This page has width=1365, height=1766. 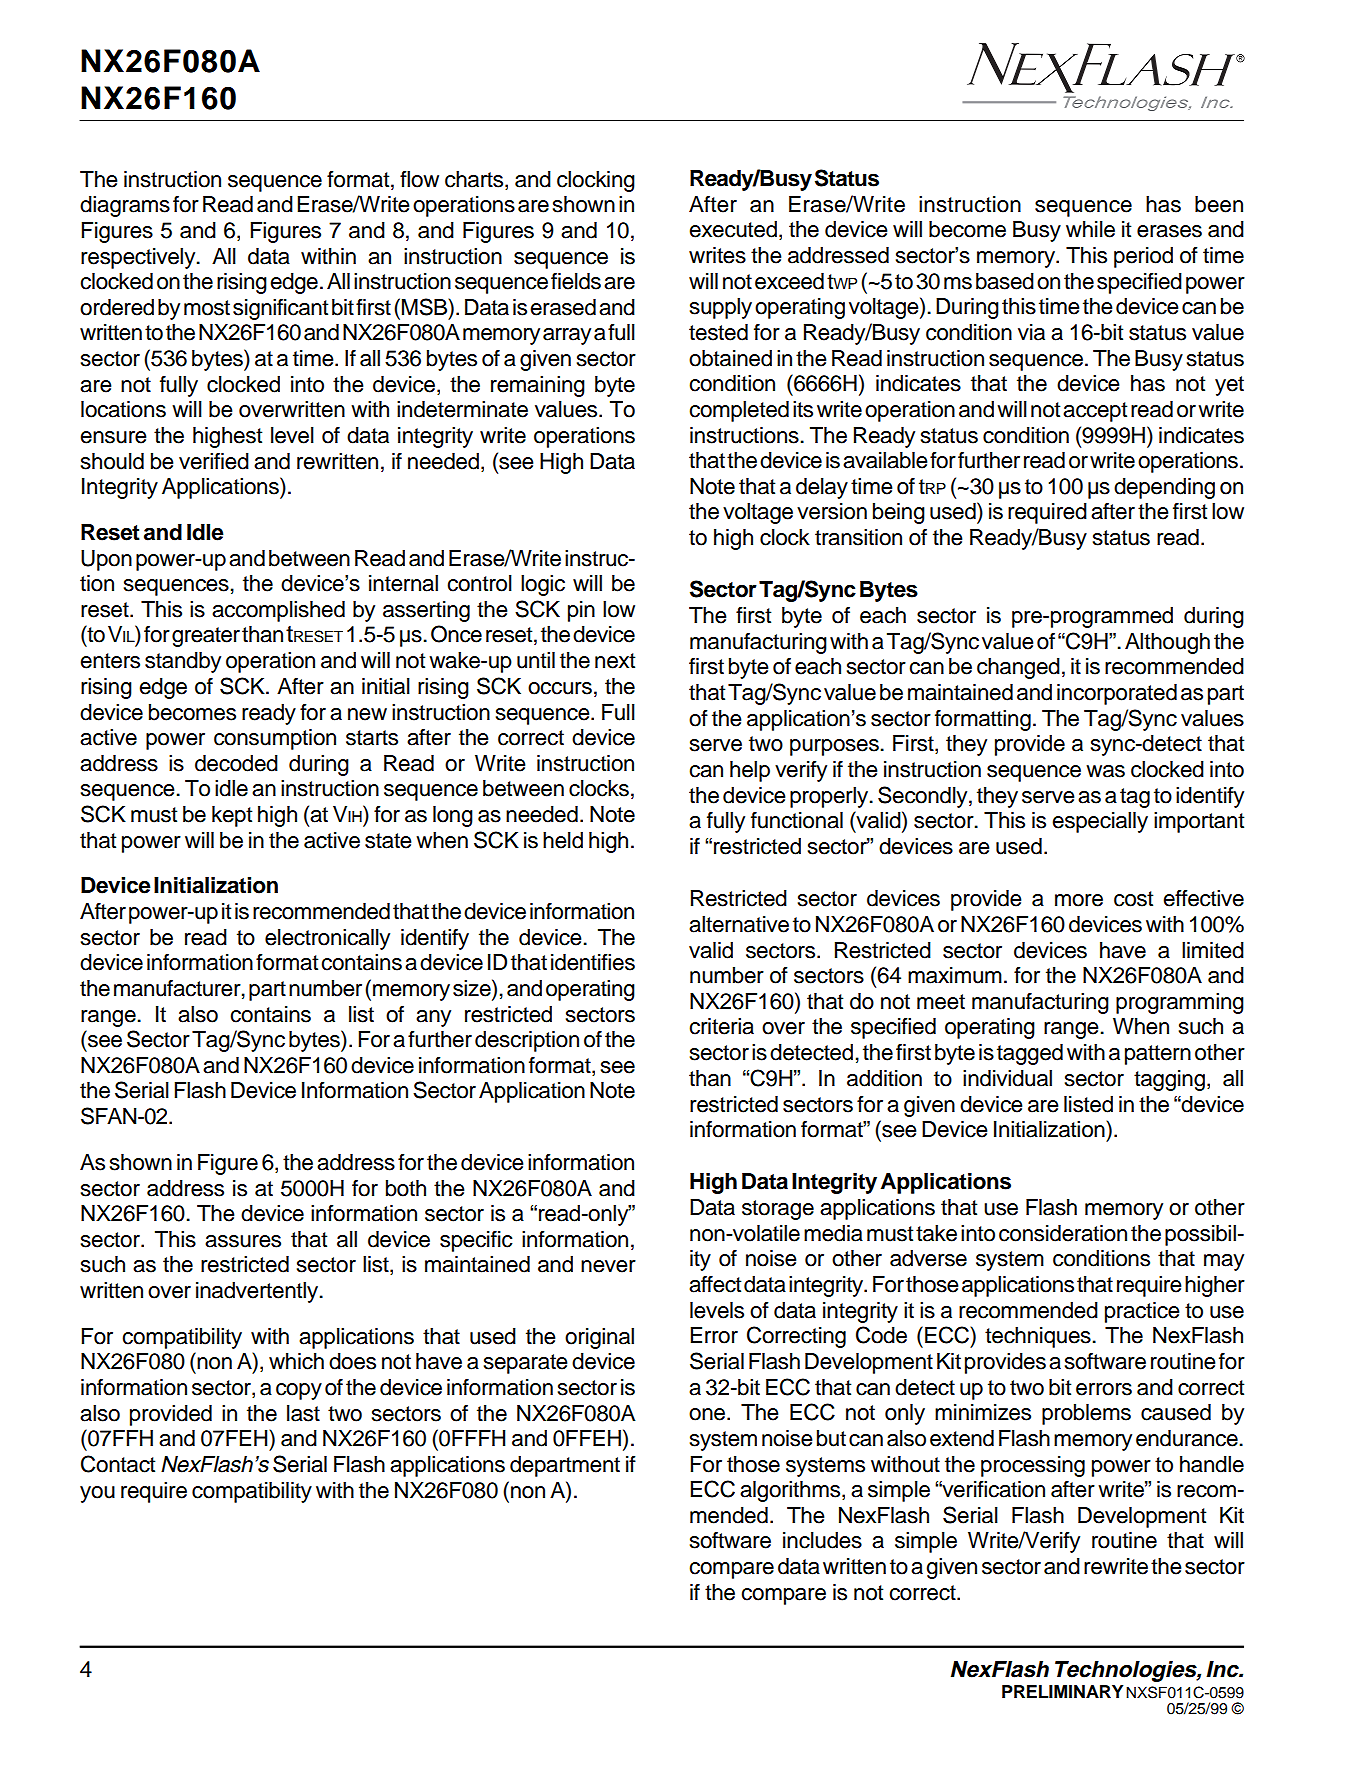 I want to click on you, so click(x=97, y=1494).
